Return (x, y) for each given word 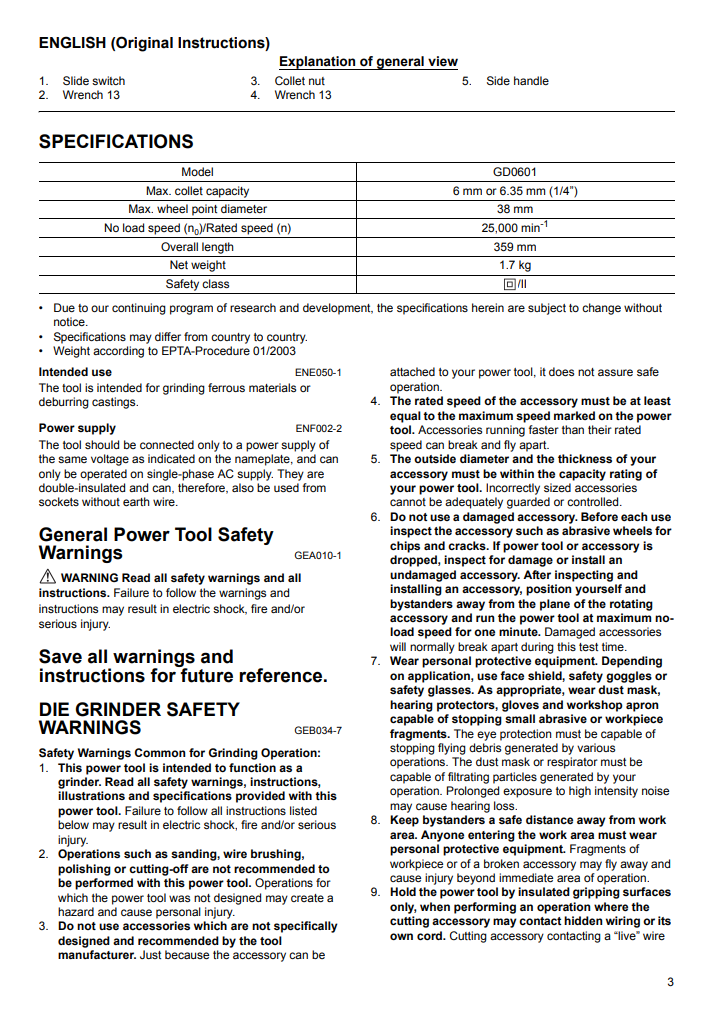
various (596, 747)
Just (150, 954)
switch (108, 80)
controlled (594, 501)
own (401, 936)
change (601, 309)
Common (160, 752)
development (338, 309)
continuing (139, 309)
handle (531, 80)
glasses (450, 691)
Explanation (318, 63)
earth (136, 501)
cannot (408, 502)
